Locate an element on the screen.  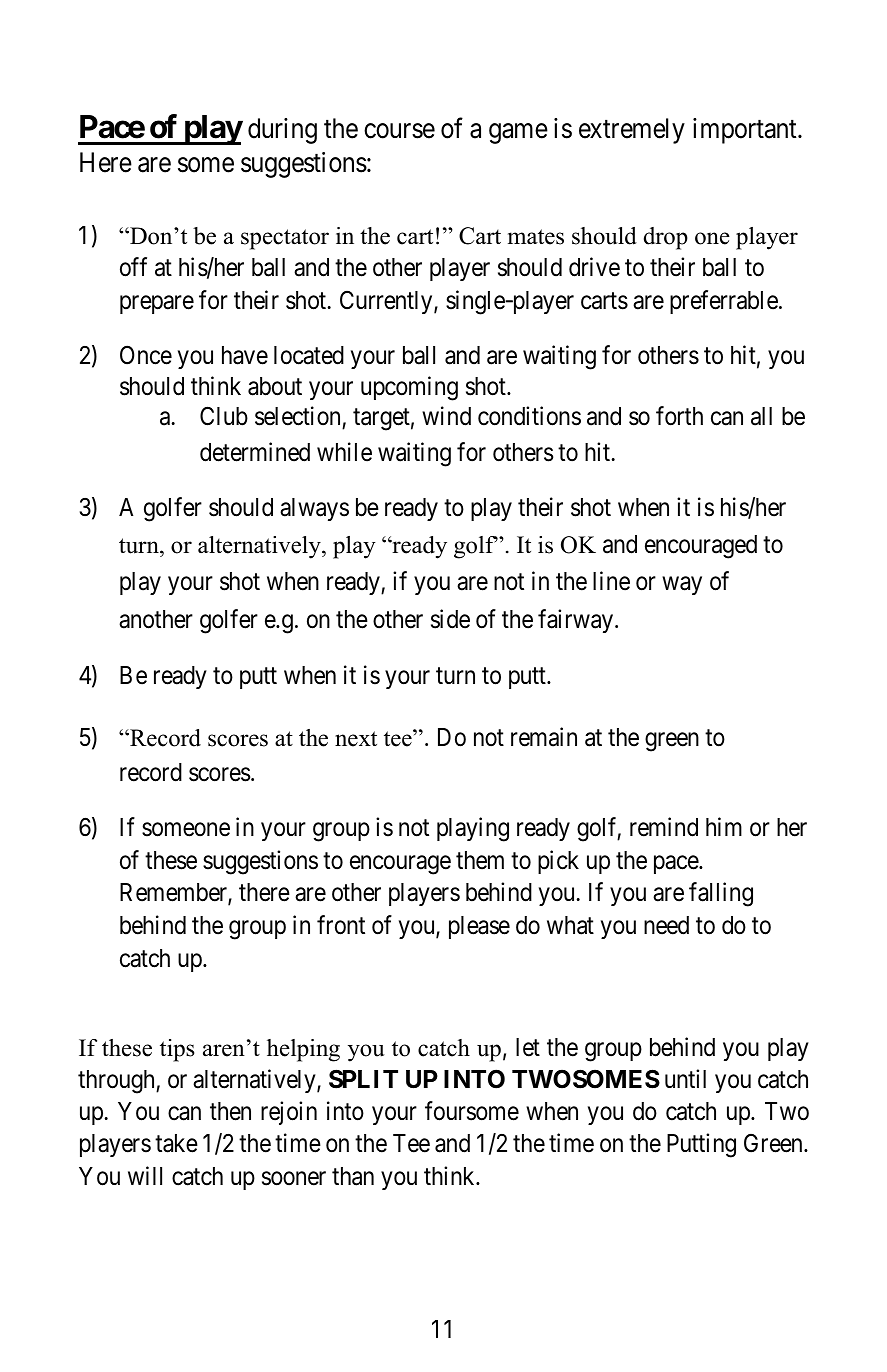
wind is located at coordinates (446, 416).
